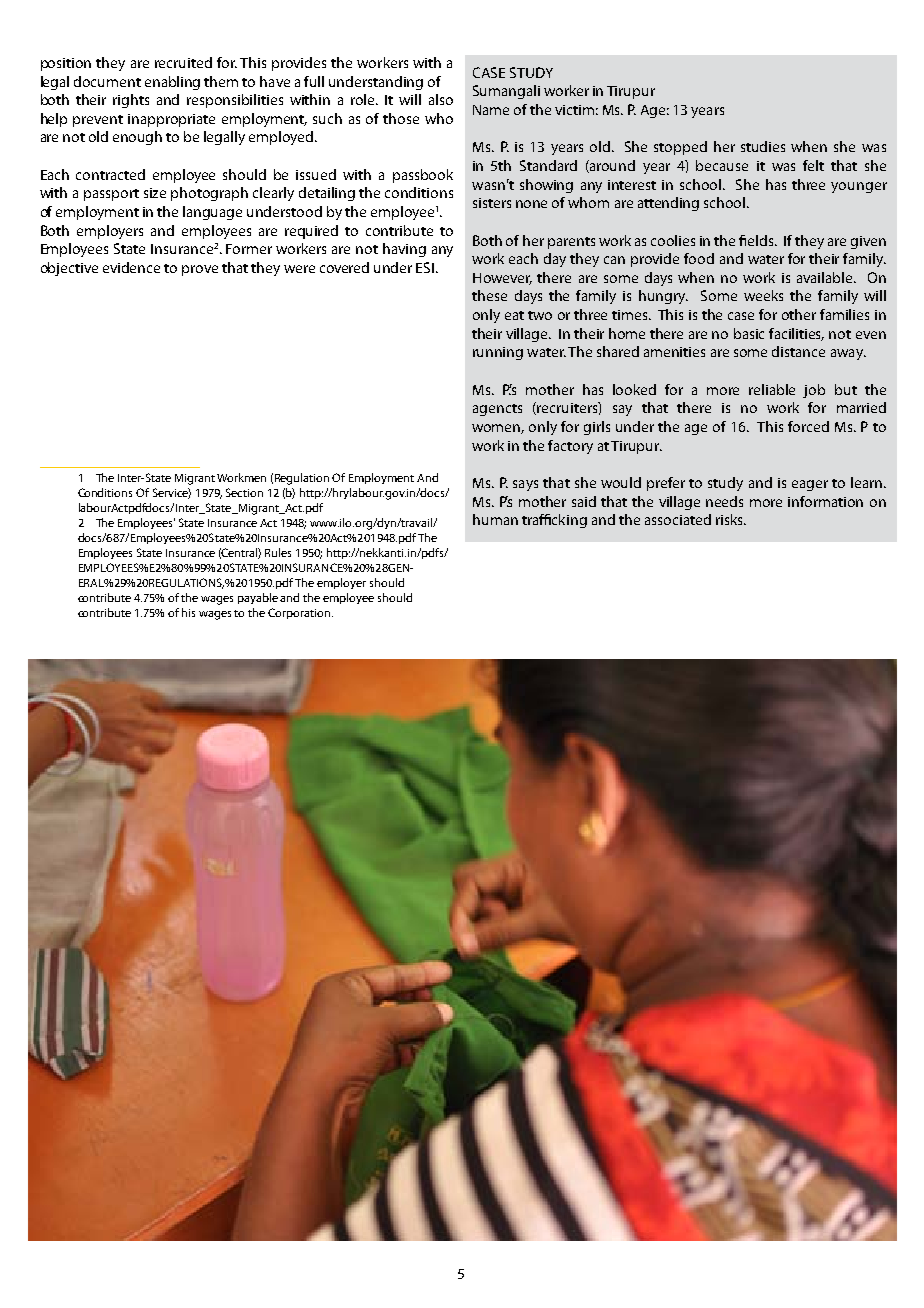 The height and width of the screenshot is (1308, 924). I want to click on basic, so click(749, 333).
